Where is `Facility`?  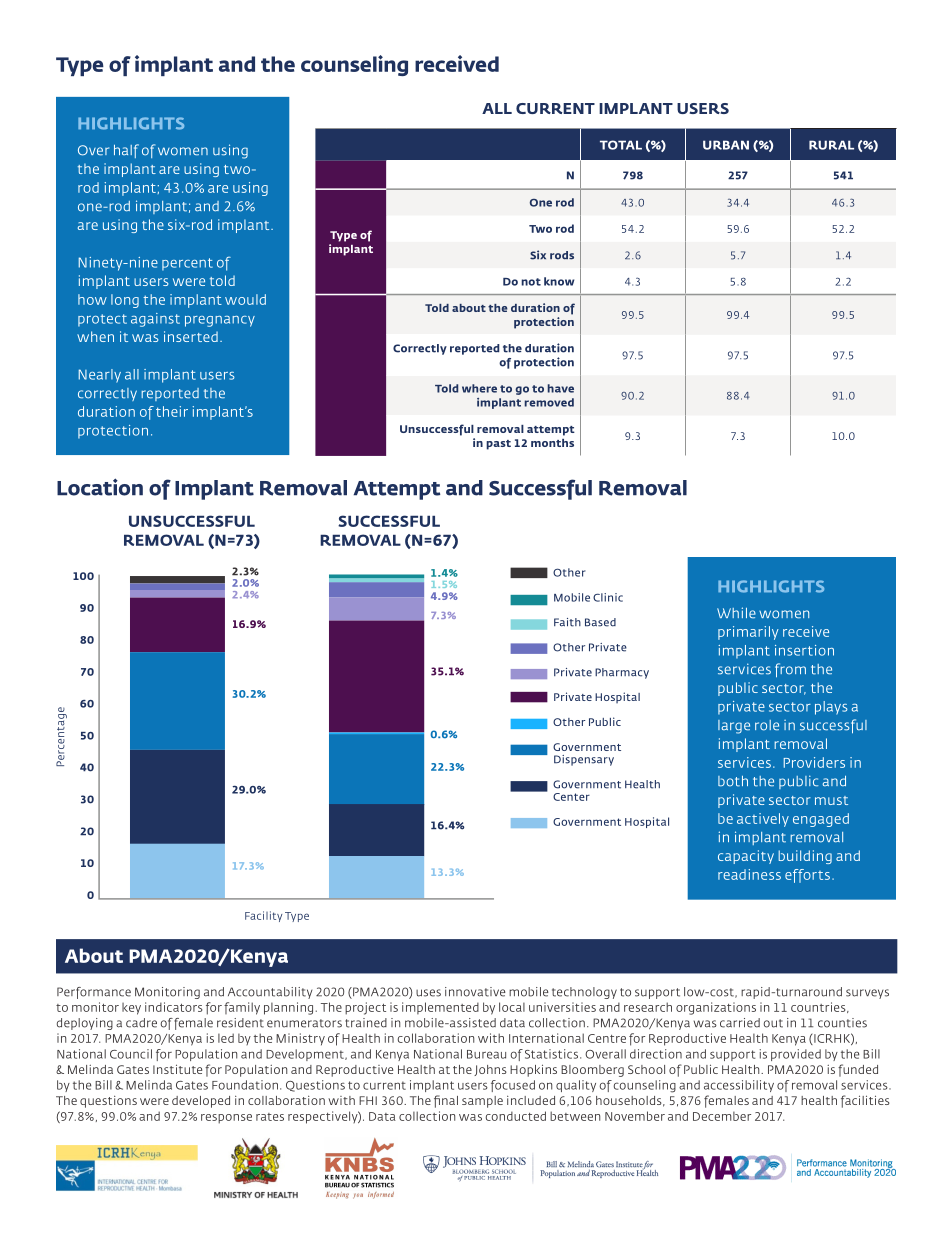
Facility is located at coordinates (263, 916).
